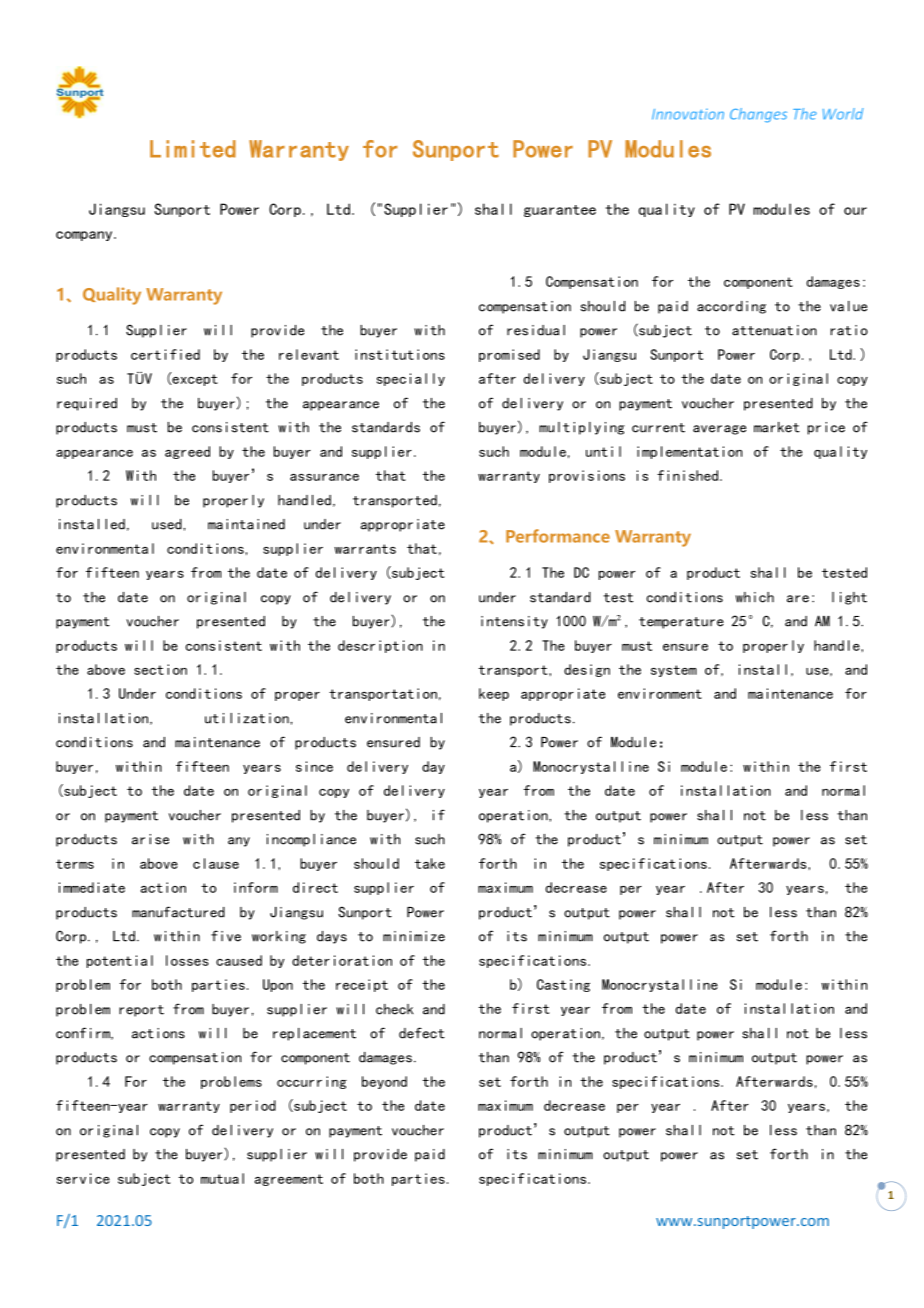 The width and height of the screenshot is (924, 1308). What do you see at coordinates (674, 671) in the screenshot?
I see `system` at bounding box center [674, 671].
